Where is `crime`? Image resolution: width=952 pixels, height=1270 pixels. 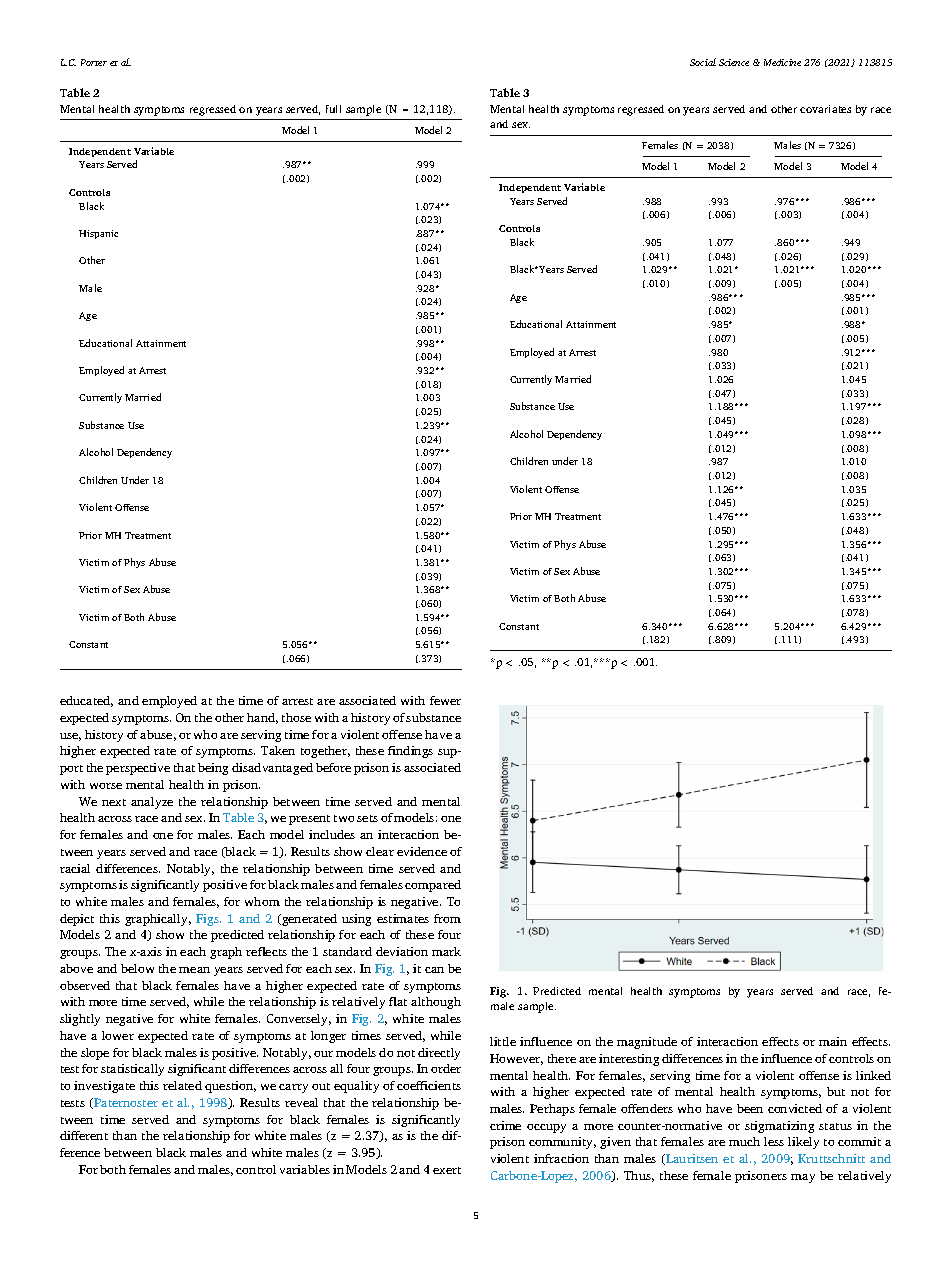
crime is located at coordinates (505, 1125).
